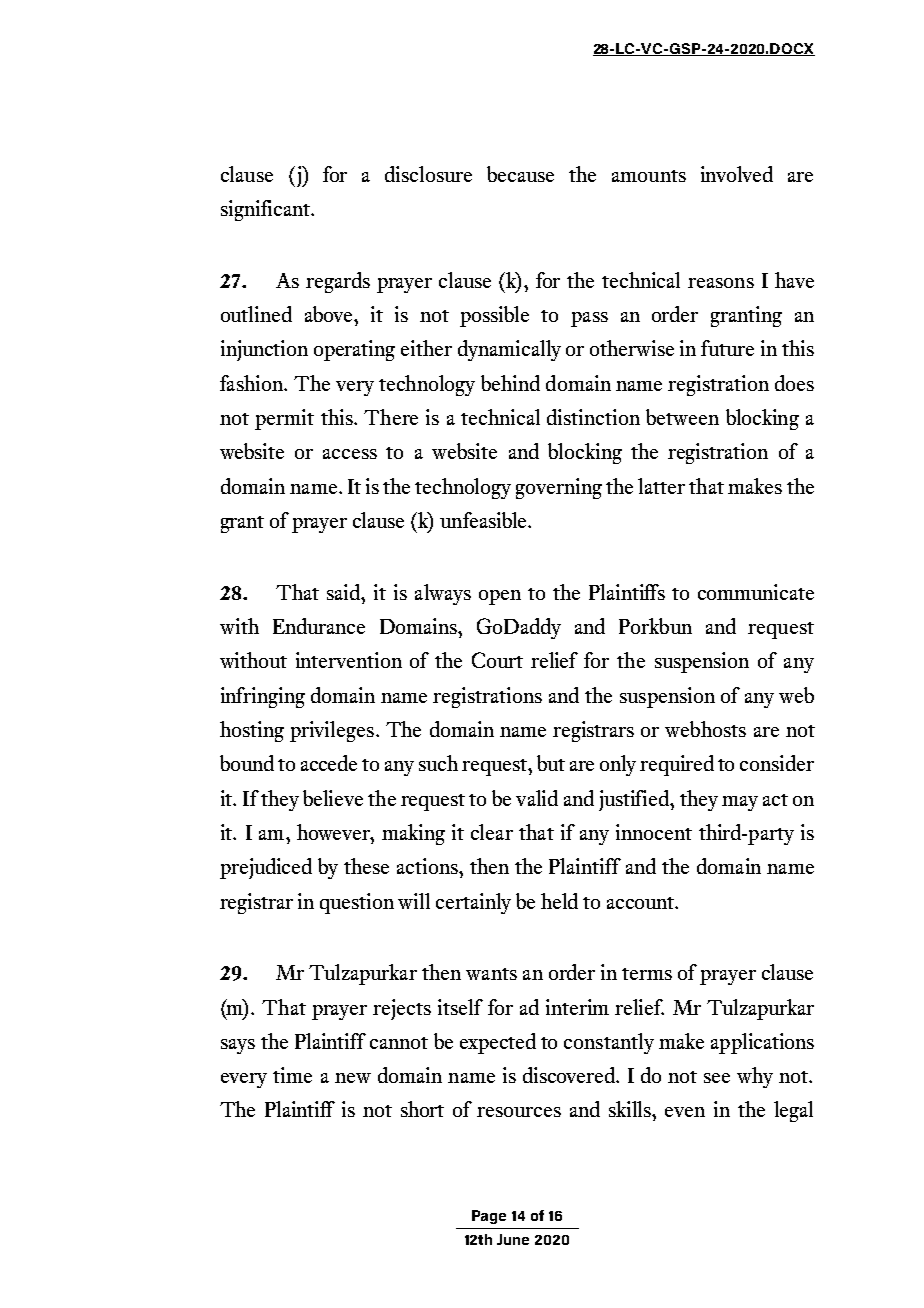 This page has height=1308, width=924. What do you see at coordinates (520, 174) in the page?
I see `because` at bounding box center [520, 174].
